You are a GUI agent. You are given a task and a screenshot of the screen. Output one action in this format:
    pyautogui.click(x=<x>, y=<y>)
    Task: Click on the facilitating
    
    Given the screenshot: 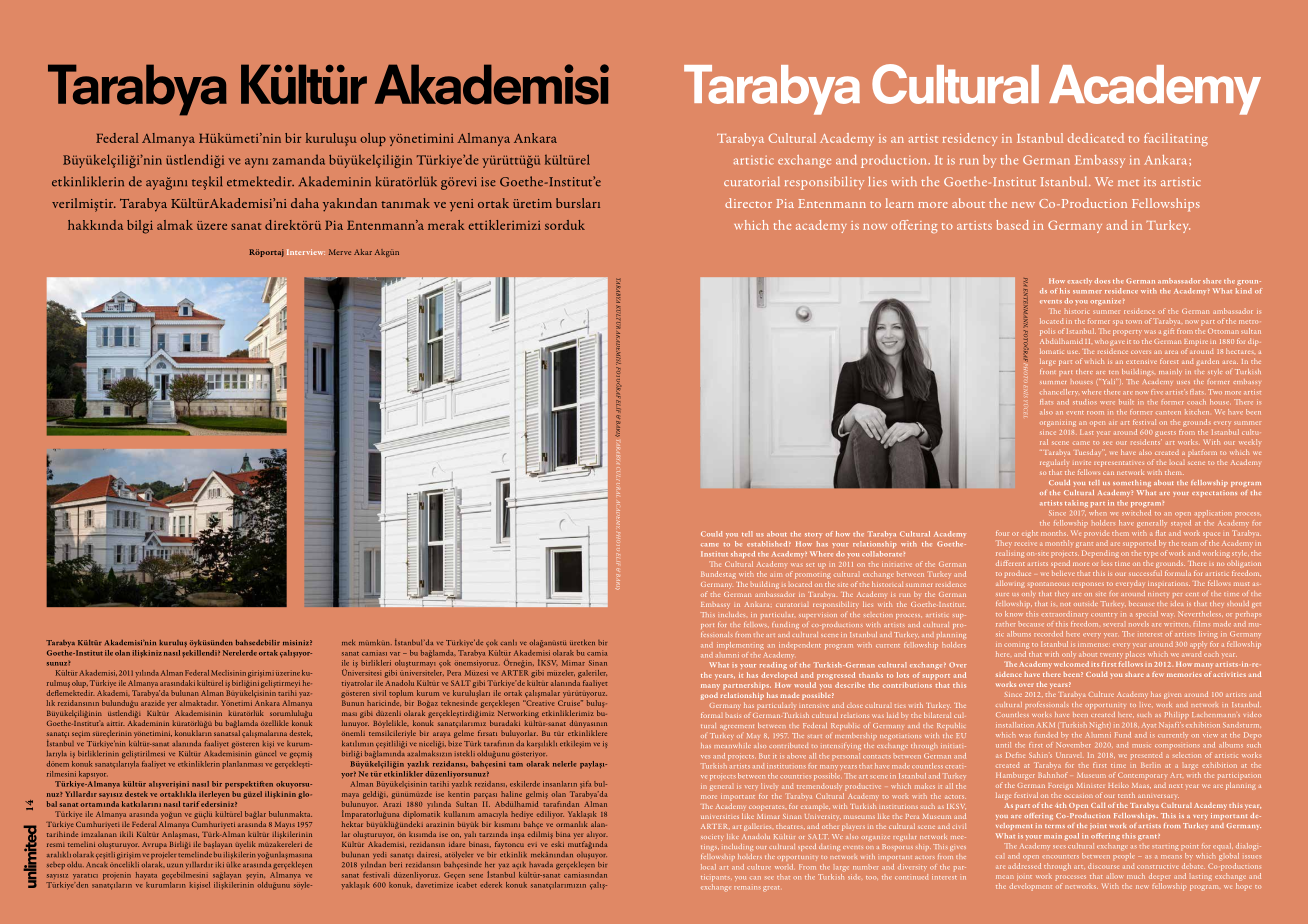 What is the action you would take?
    pyautogui.click(x=1176, y=139)
